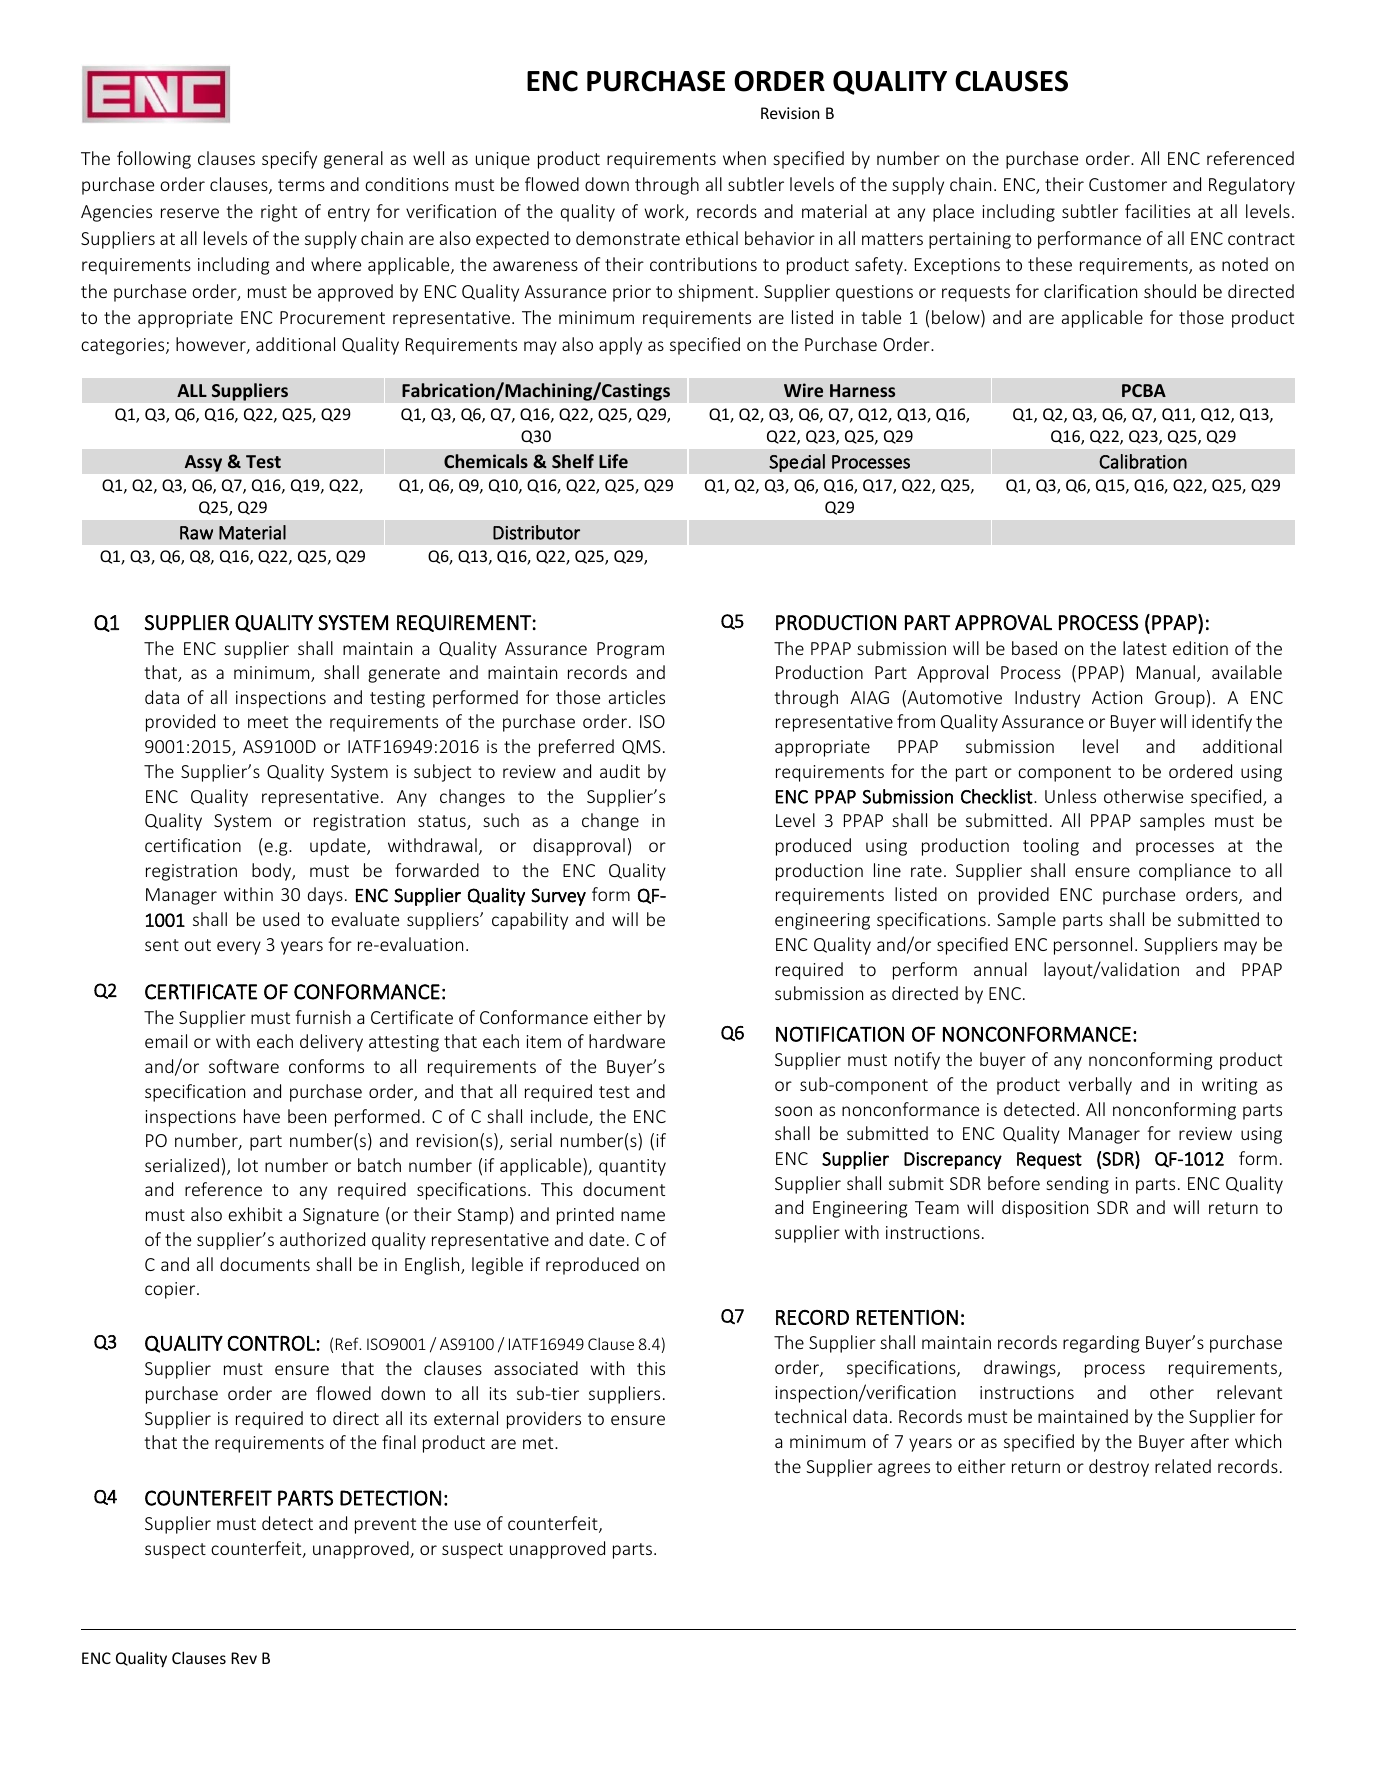  What do you see at coordinates (1051, 847) in the screenshot?
I see `tooling` at bounding box center [1051, 847].
